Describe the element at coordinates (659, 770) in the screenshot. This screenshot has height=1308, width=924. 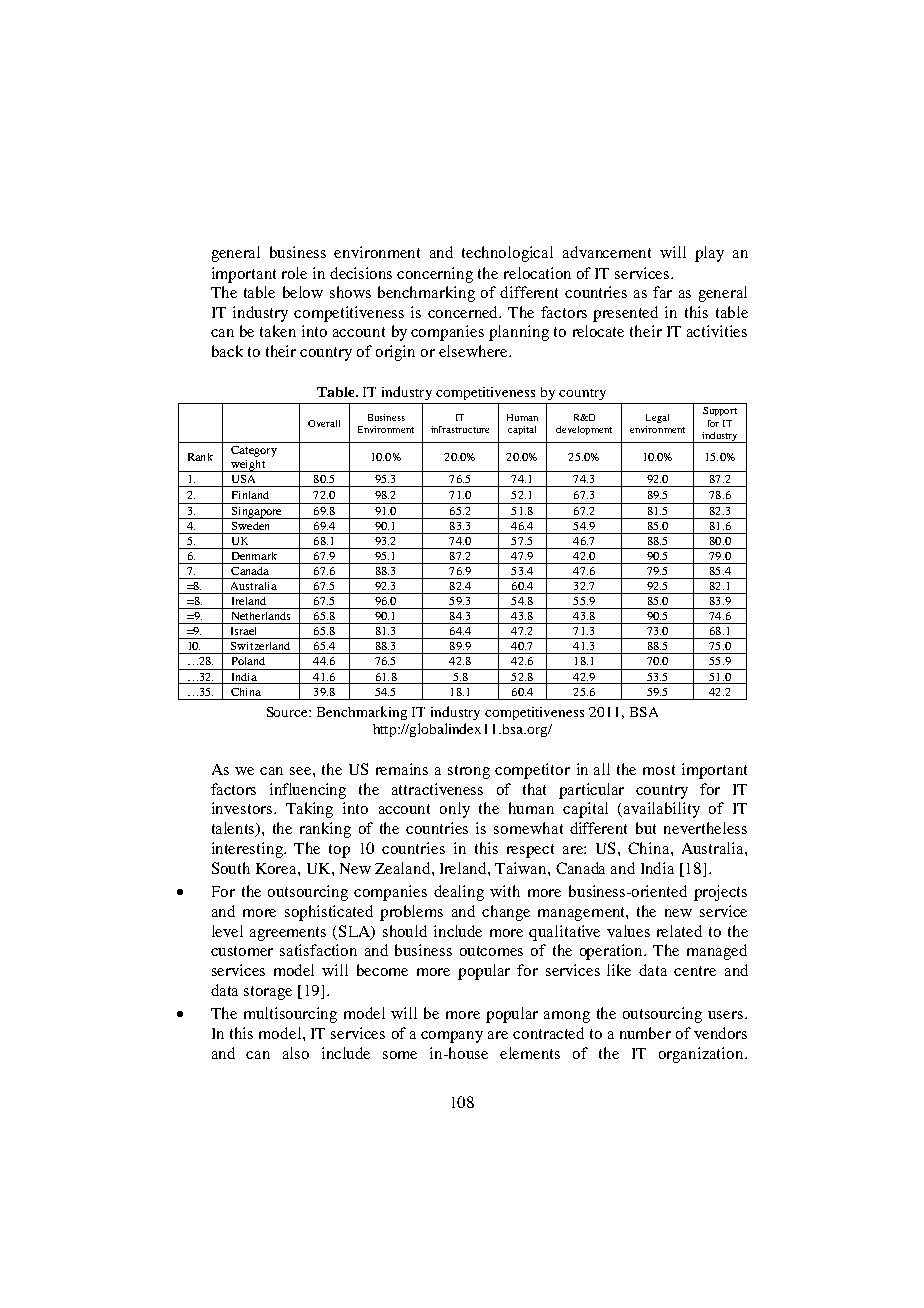
I see `most` at that location.
